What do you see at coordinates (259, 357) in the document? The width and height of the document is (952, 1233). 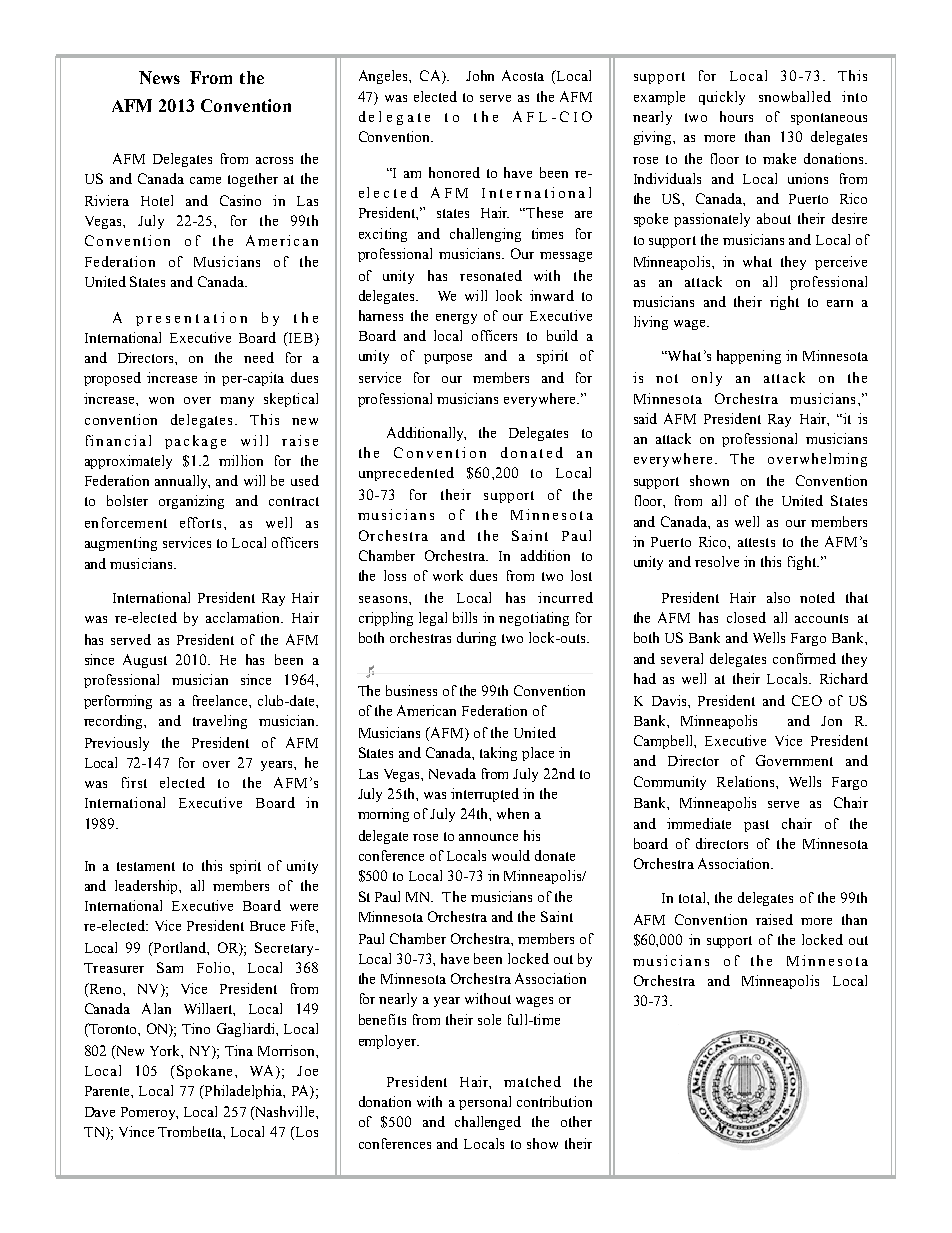 I see `need` at bounding box center [259, 357].
